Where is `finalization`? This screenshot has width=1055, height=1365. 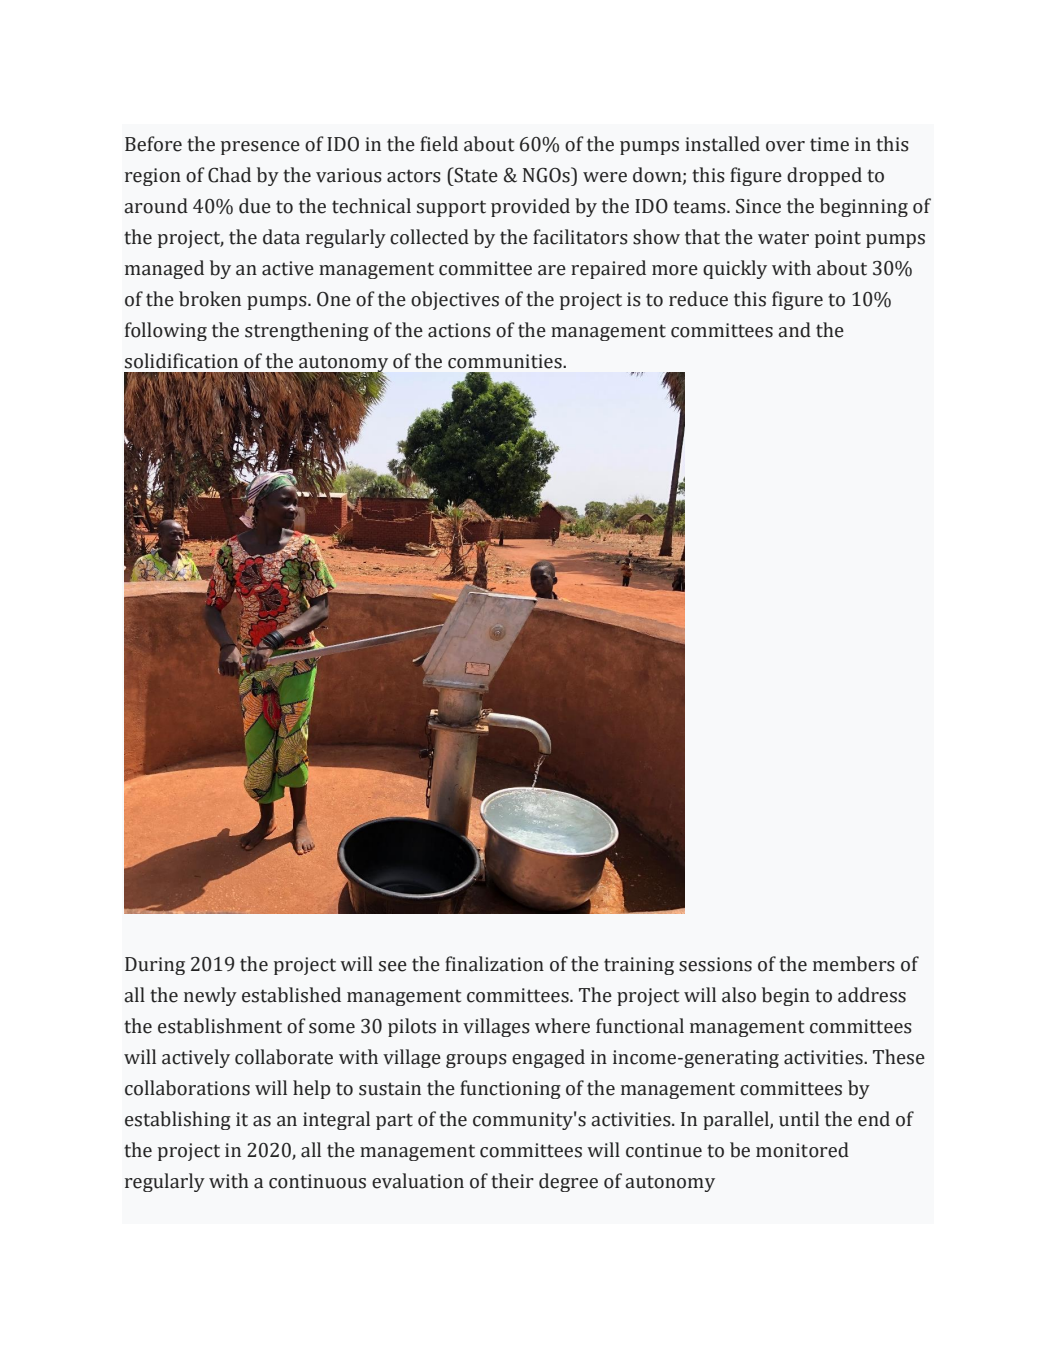 finalization is located at coordinates (494, 964).
